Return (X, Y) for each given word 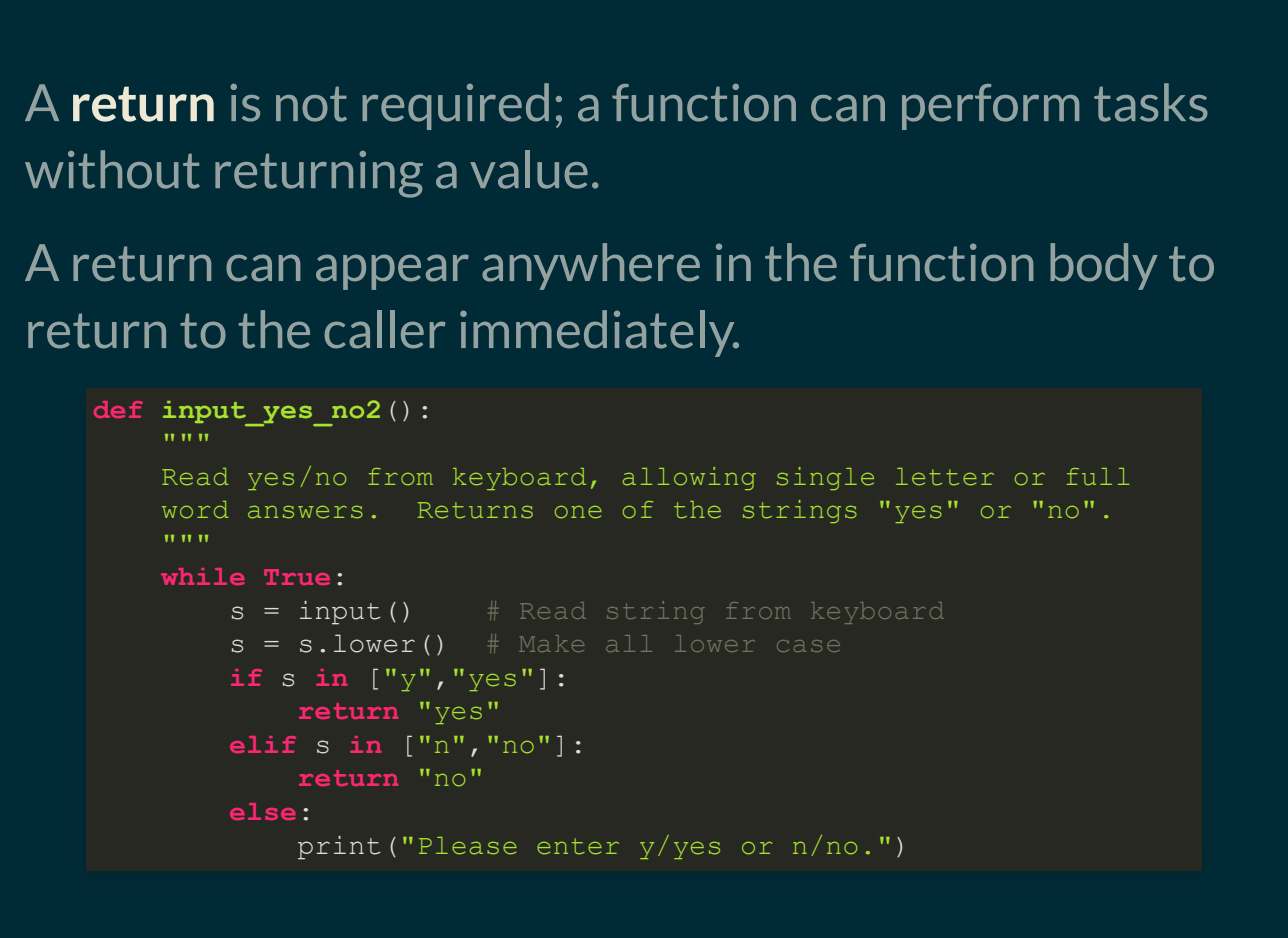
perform (990, 107)
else (263, 811)
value (529, 169)
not (311, 104)
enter (578, 846)
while (203, 576)
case (808, 646)
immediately (598, 333)
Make (551, 643)
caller (384, 329)
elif (263, 744)
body (1104, 266)
